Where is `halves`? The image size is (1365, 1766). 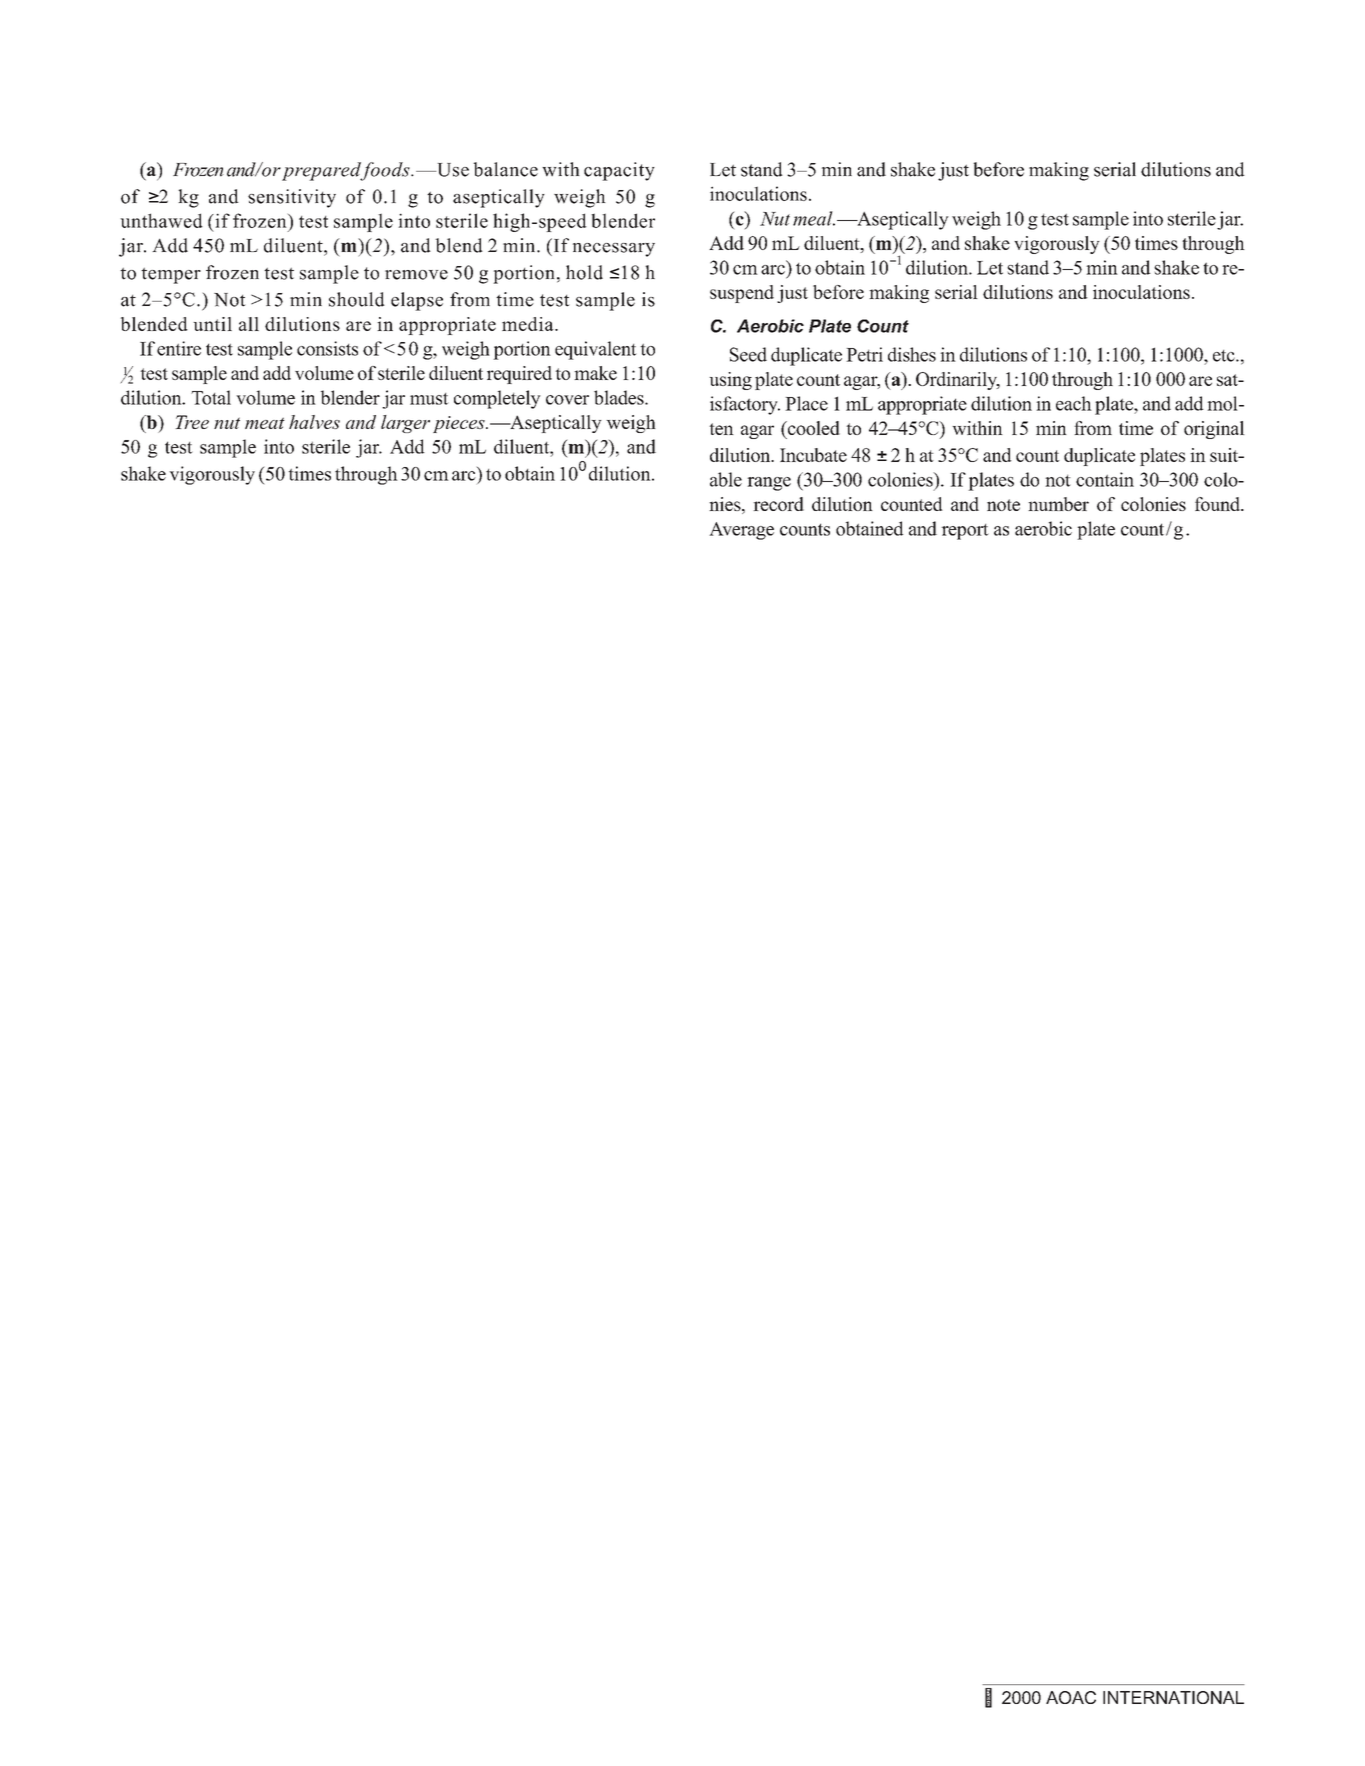
halves is located at coordinates (314, 422).
